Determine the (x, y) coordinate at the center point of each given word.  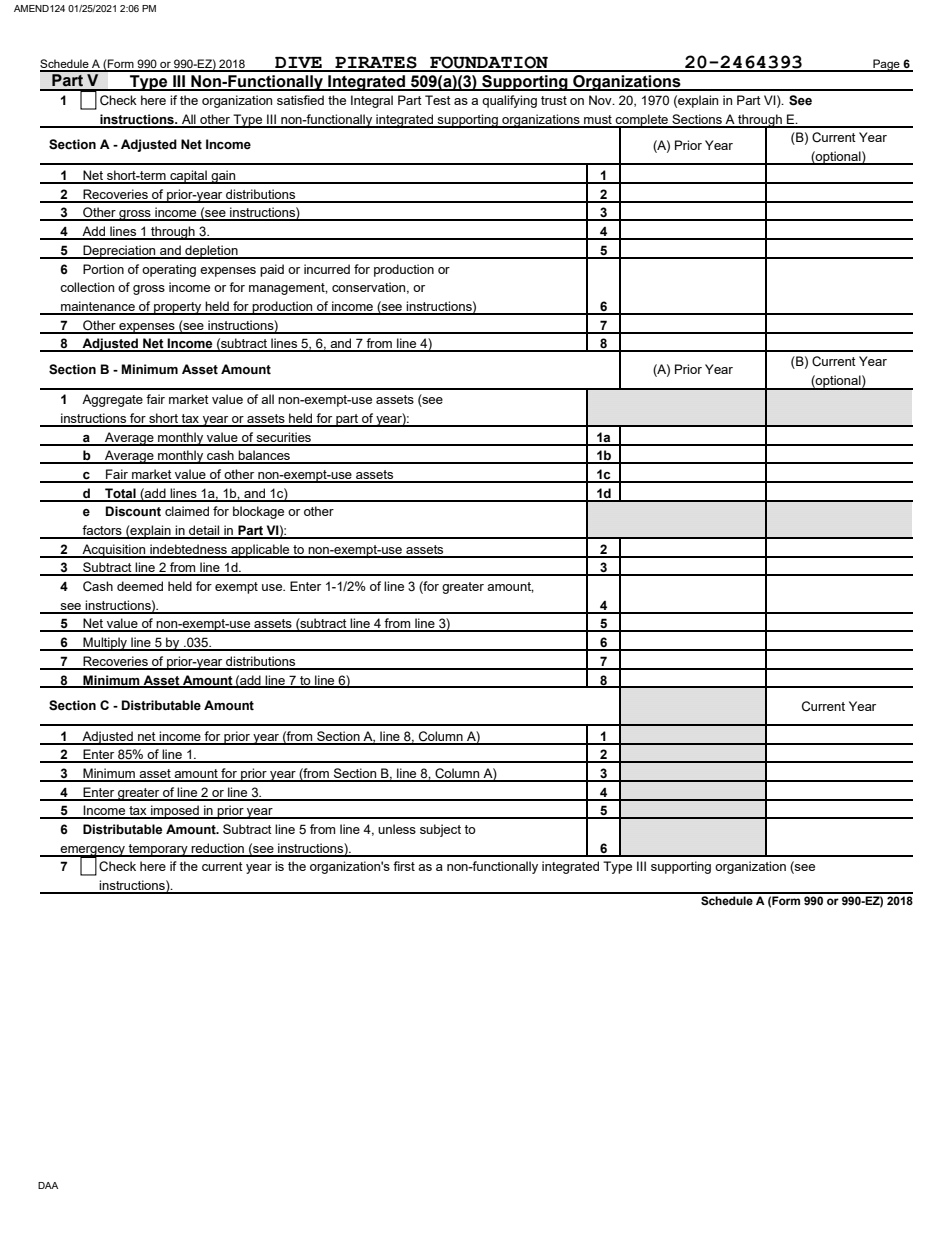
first (404, 866)
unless (397, 829)
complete (642, 121)
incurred (327, 269)
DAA (48, 1185)
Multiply (105, 644)
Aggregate (112, 400)
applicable (260, 551)
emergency (92, 852)
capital (188, 177)
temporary (158, 850)
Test (438, 100)
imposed (175, 812)
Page (886, 65)
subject (440, 830)
